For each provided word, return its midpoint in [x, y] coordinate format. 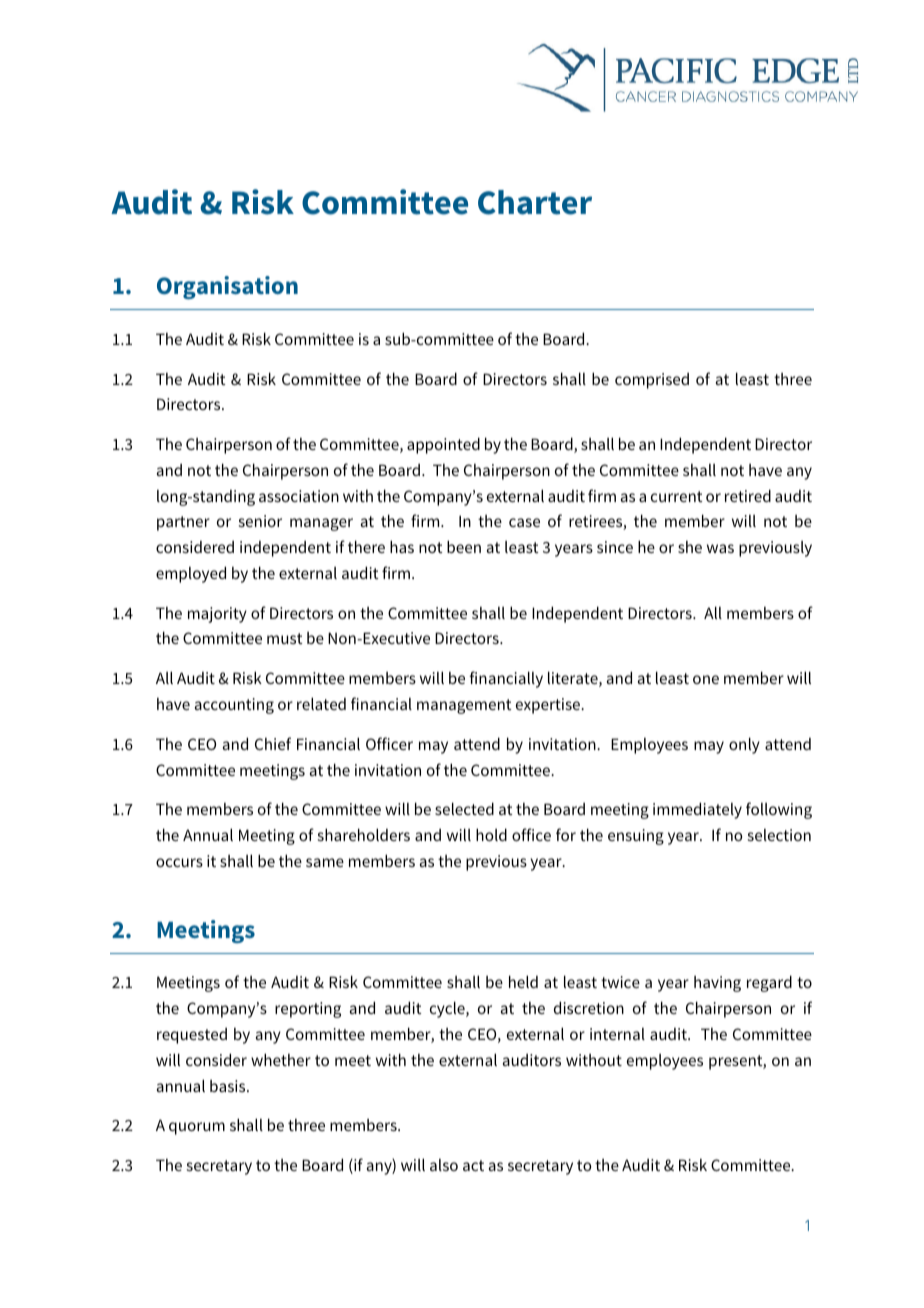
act [473, 1165]
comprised [652, 381]
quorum [197, 1128]
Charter [535, 202]
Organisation [227, 287]
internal [617, 1034]
